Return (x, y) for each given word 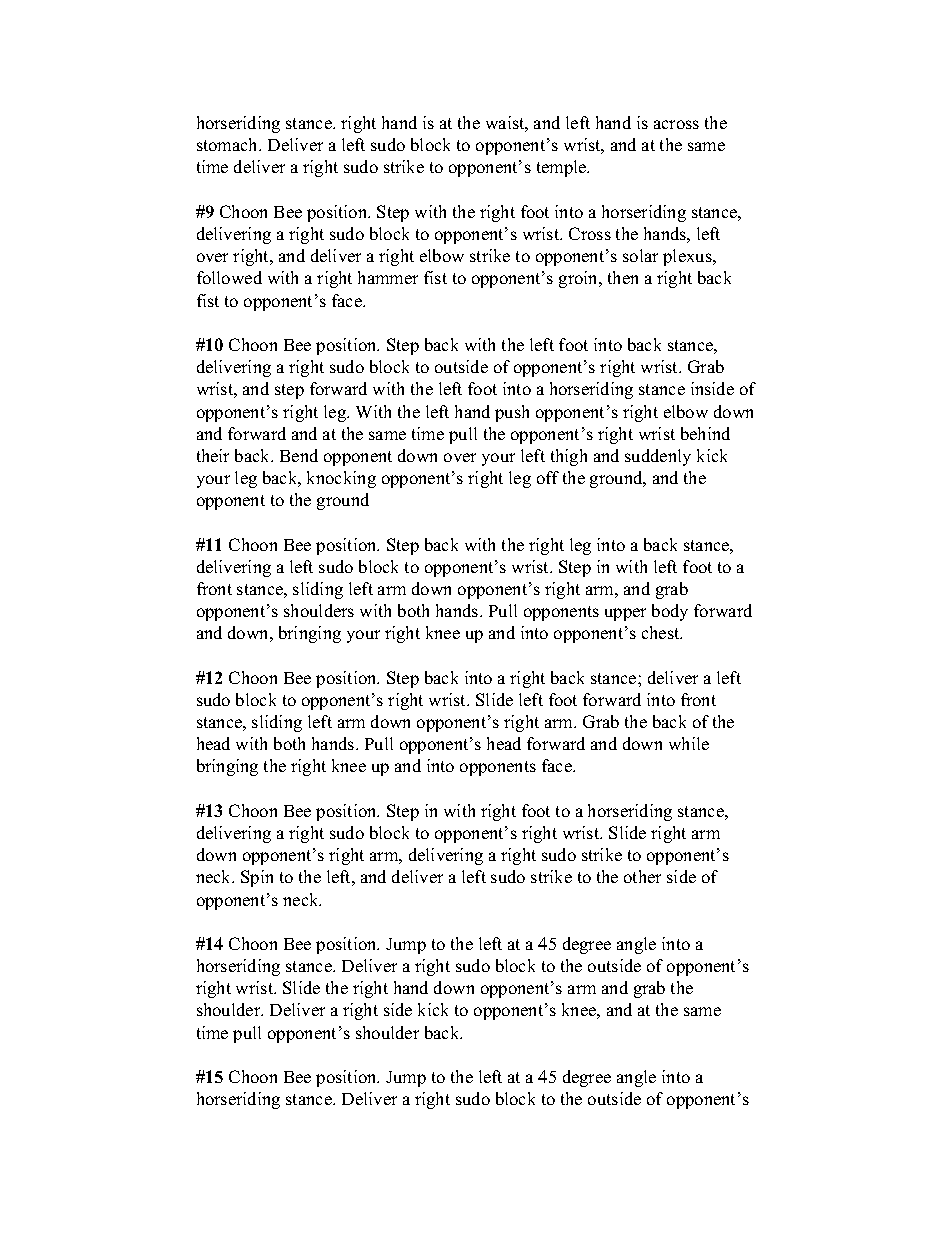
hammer (388, 277)
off (548, 477)
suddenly (658, 457)
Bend (299, 455)
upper (625, 614)
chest (662, 632)
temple (562, 168)
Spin (257, 878)
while (689, 743)
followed (229, 277)
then (623, 277)
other (642, 876)
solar (640, 255)
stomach (228, 144)
